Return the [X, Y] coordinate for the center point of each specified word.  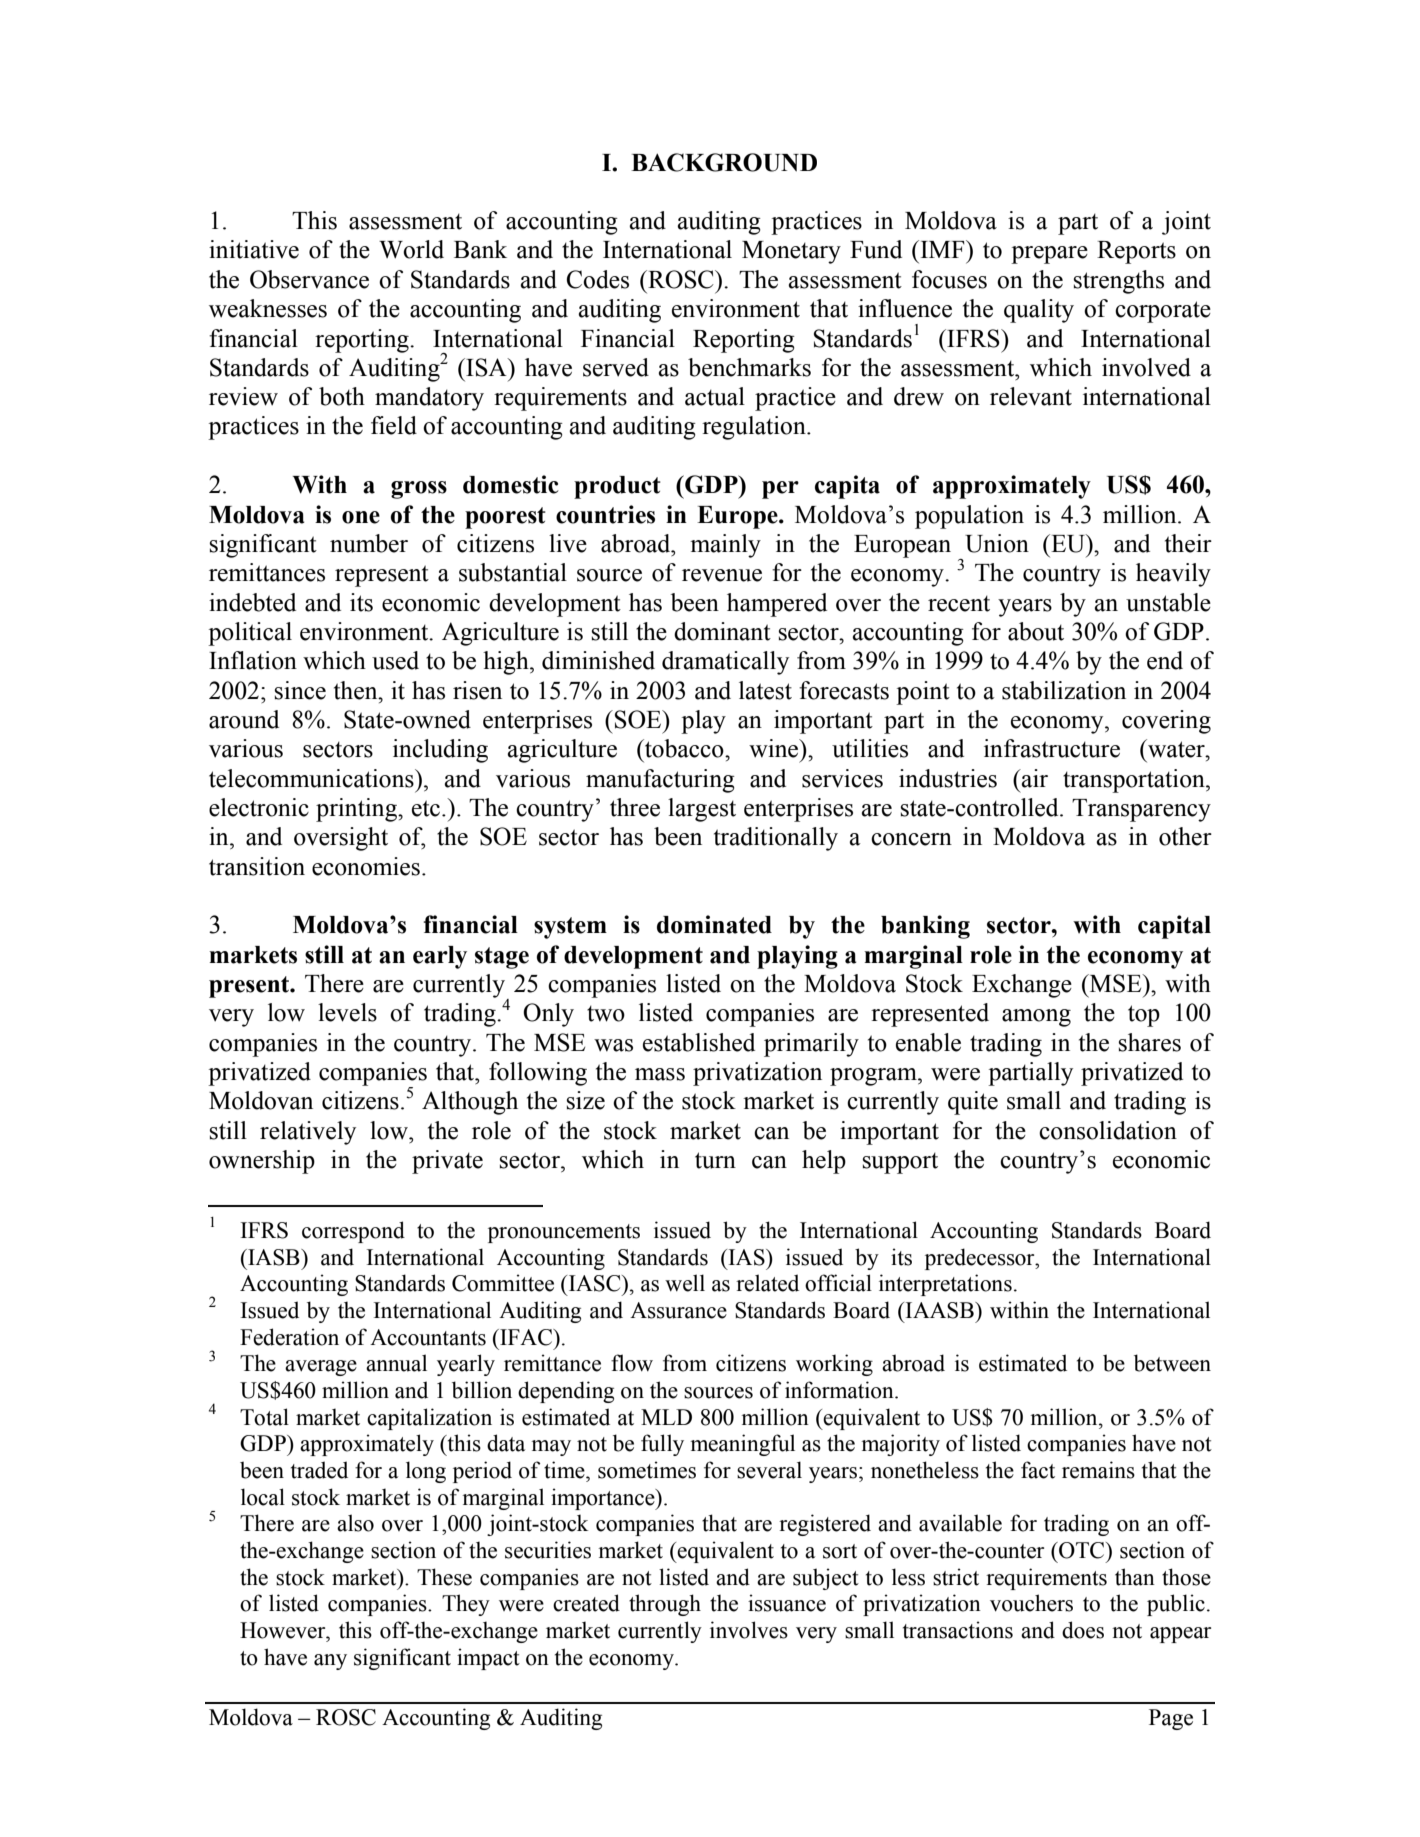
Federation [289, 1337]
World [411, 249]
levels [347, 1012]
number [369, 543]
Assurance [678, 1310]
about [1036, 631]
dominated [714, 924]
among [1036, 1018]
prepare [1049, 255]
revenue [722, 575]
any [330, 1662]
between [1172, 1363]
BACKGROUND [724, 162]
